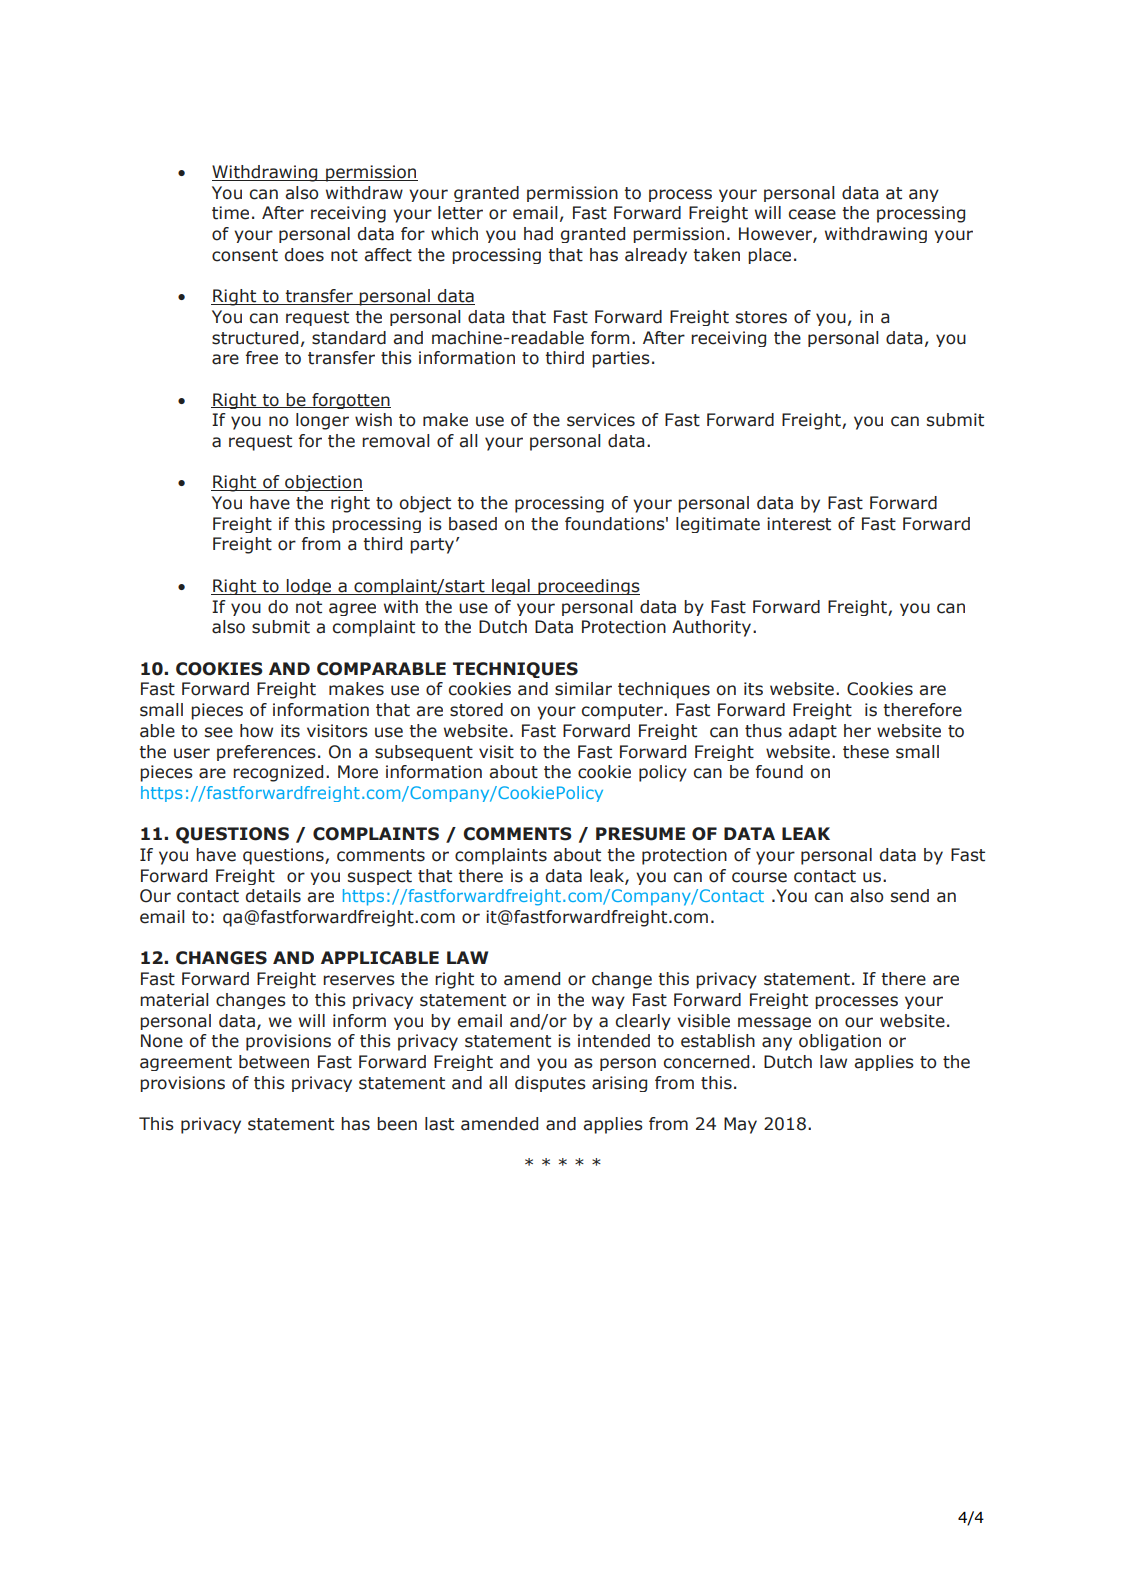  Describe the element at coordinates (550, 1084) in the page. I see `disputes` at that location.
